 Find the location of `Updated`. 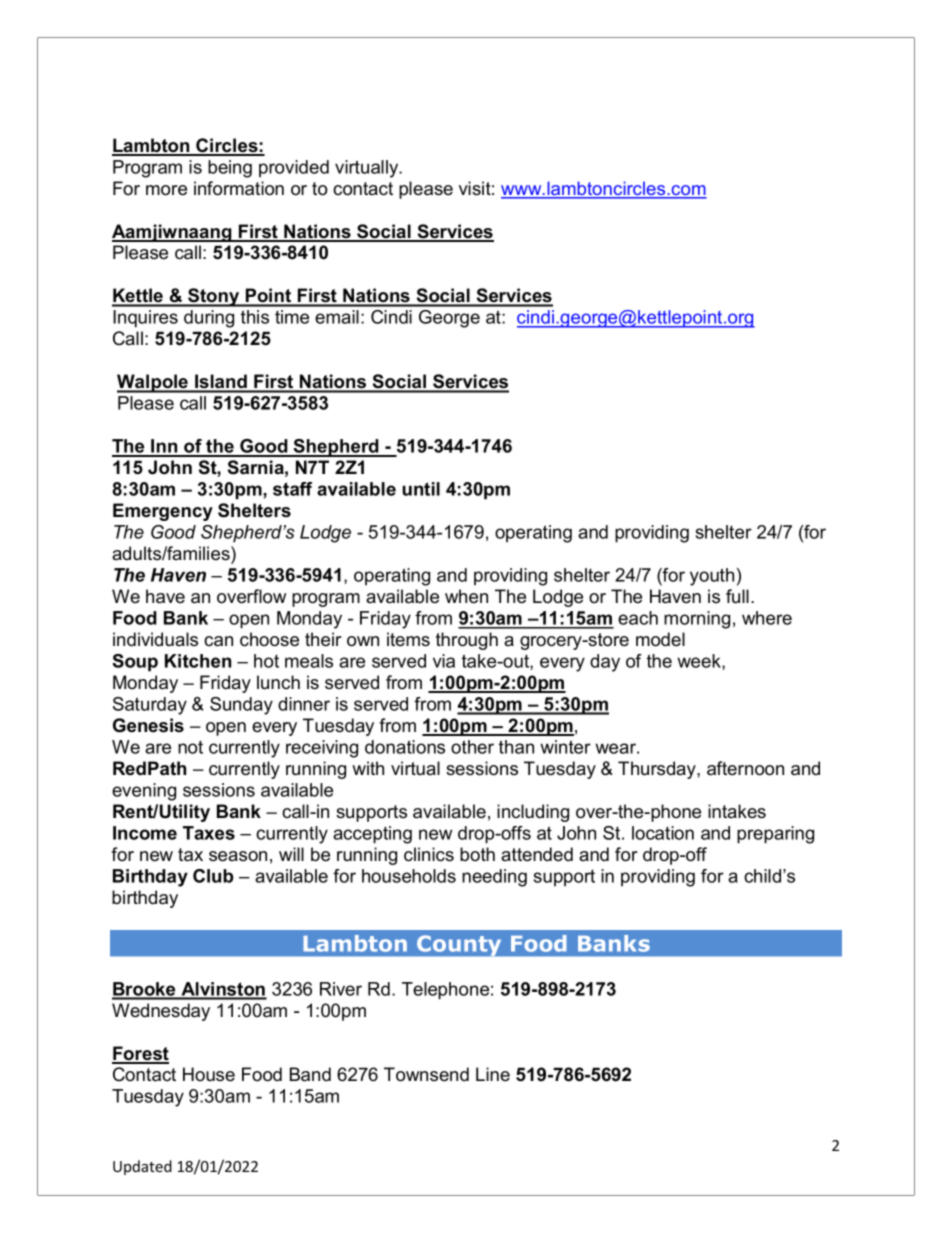

Updated is located at coordinates (142, 1167).
